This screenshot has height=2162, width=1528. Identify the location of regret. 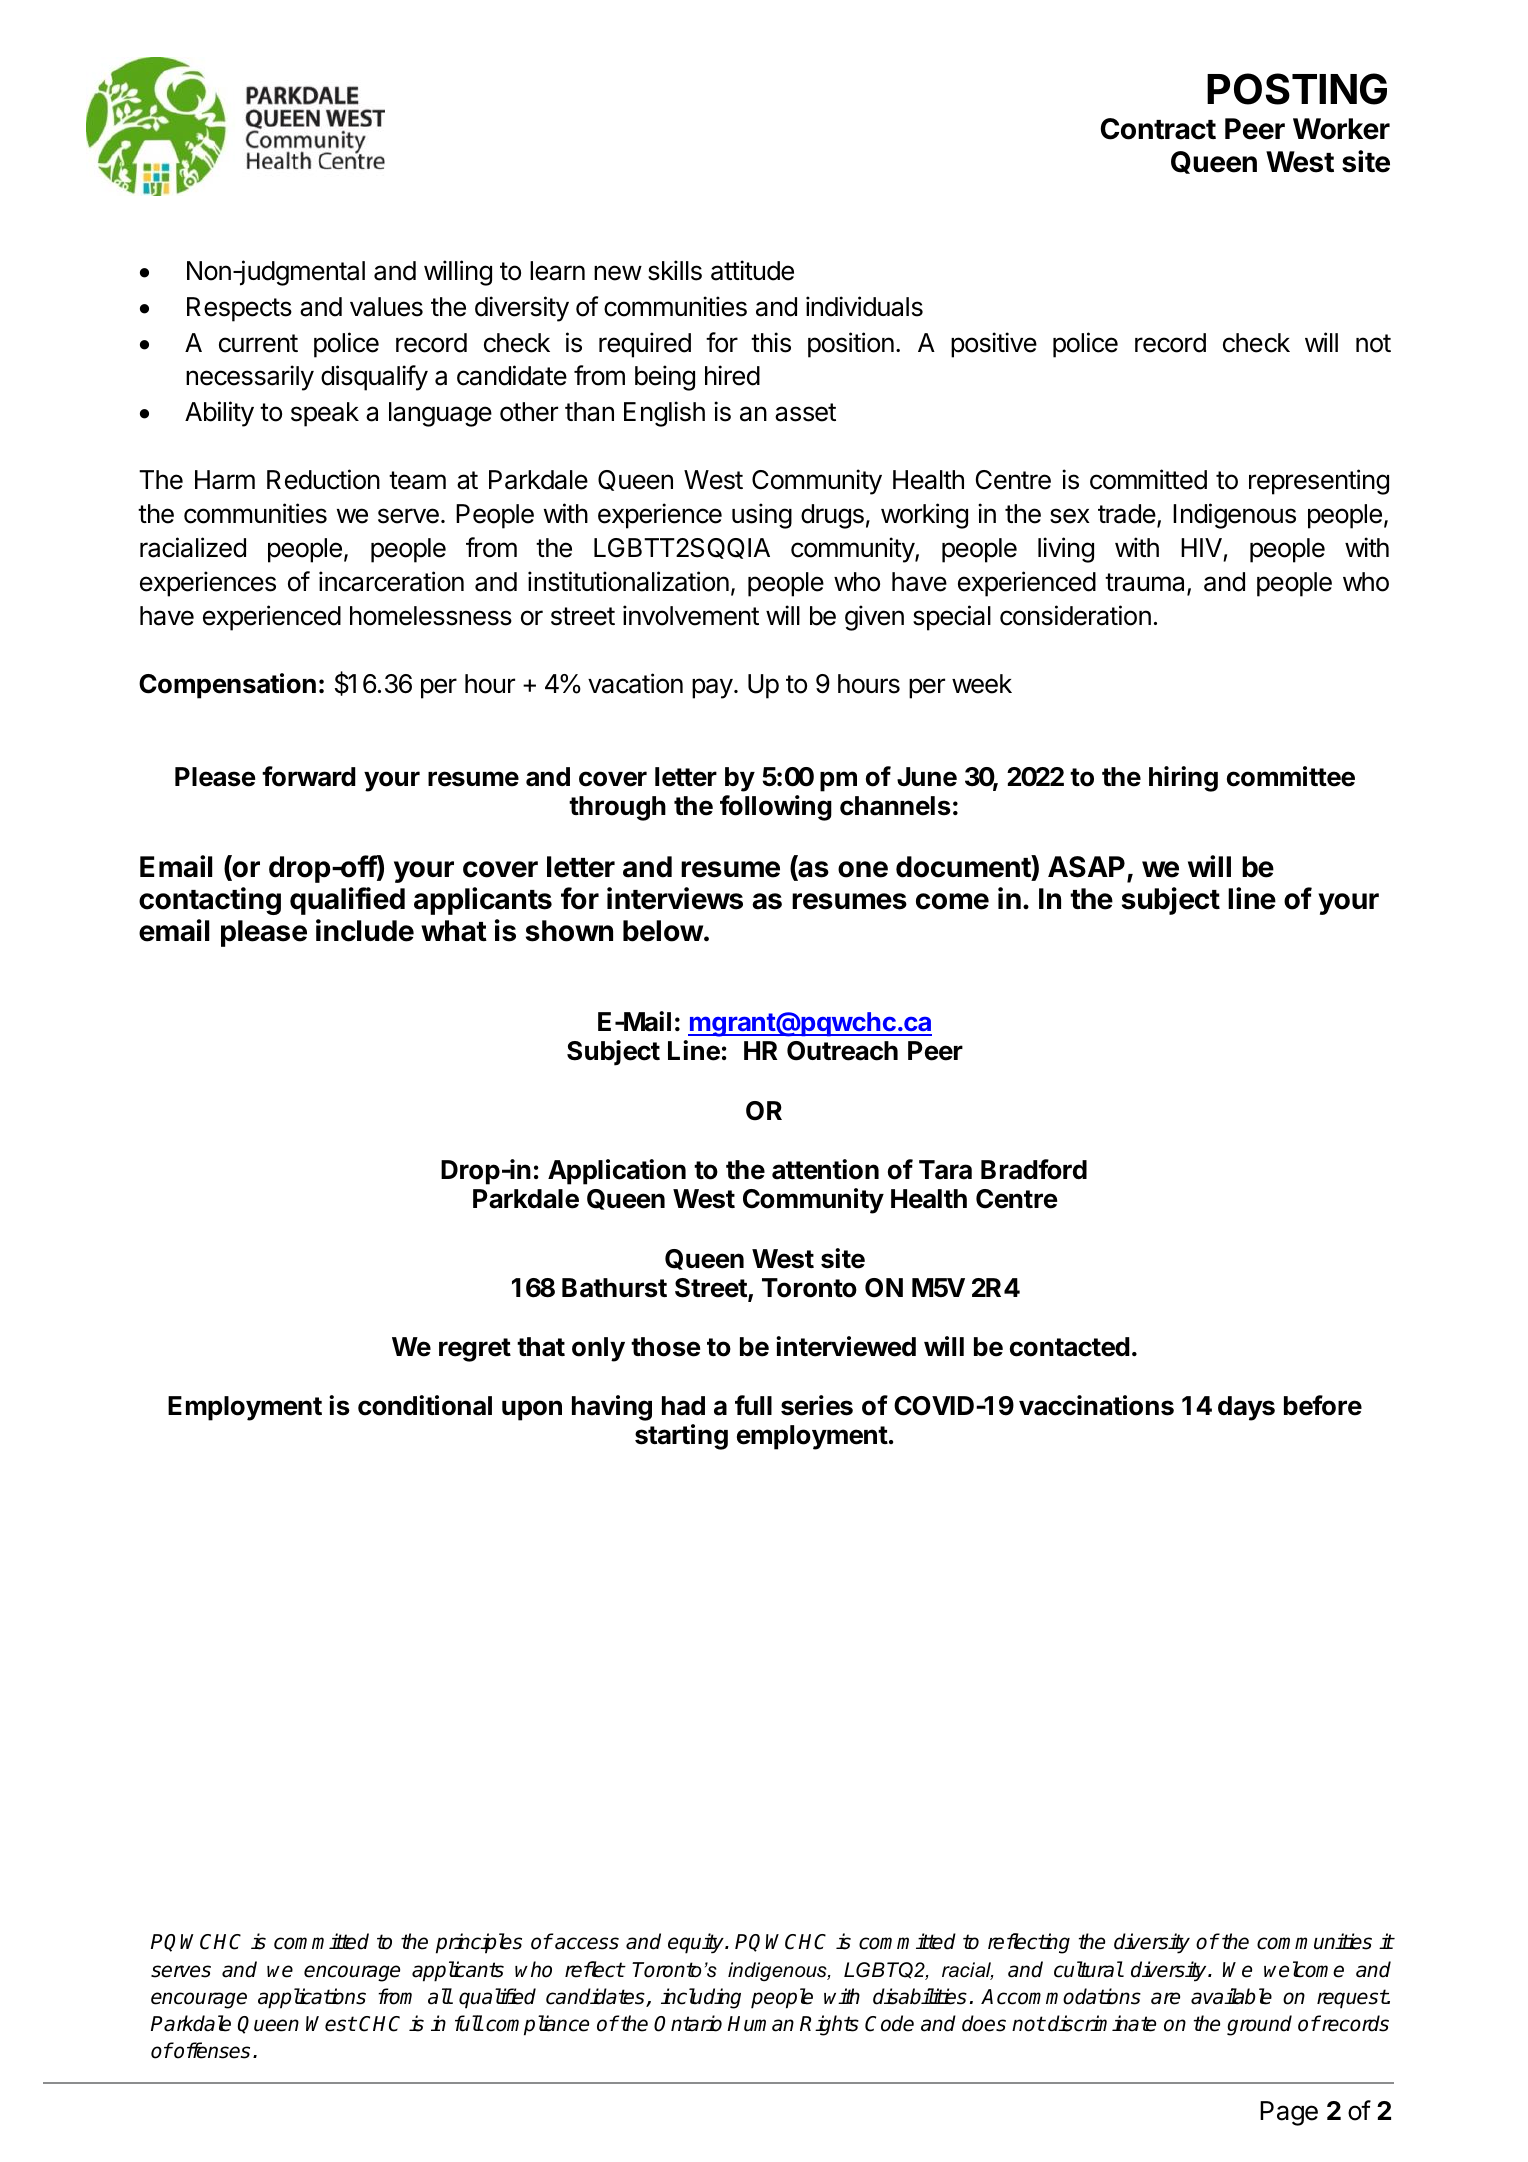
(475, 1350).
